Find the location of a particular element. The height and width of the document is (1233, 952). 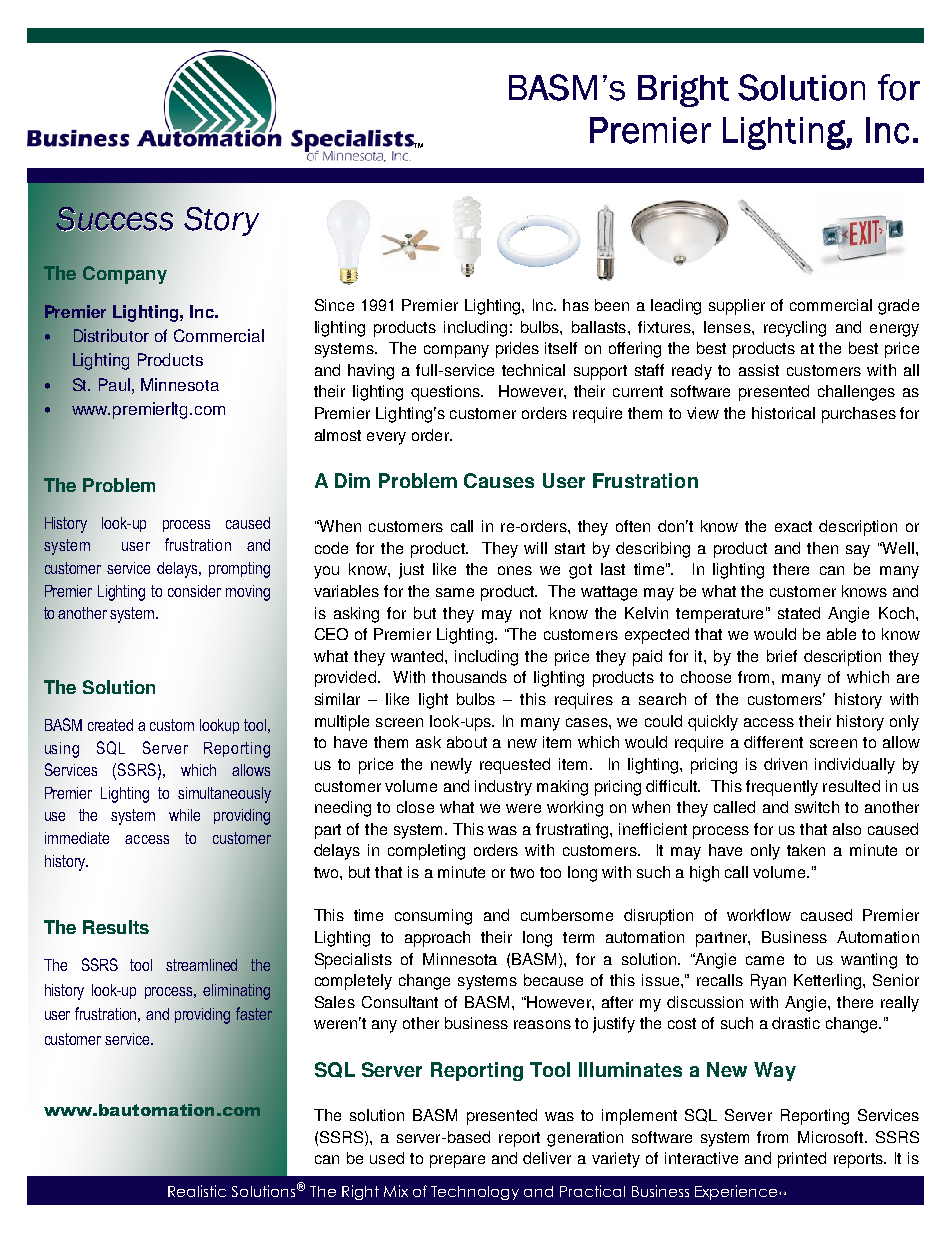

printed is located at coordinates (802, 1160).
